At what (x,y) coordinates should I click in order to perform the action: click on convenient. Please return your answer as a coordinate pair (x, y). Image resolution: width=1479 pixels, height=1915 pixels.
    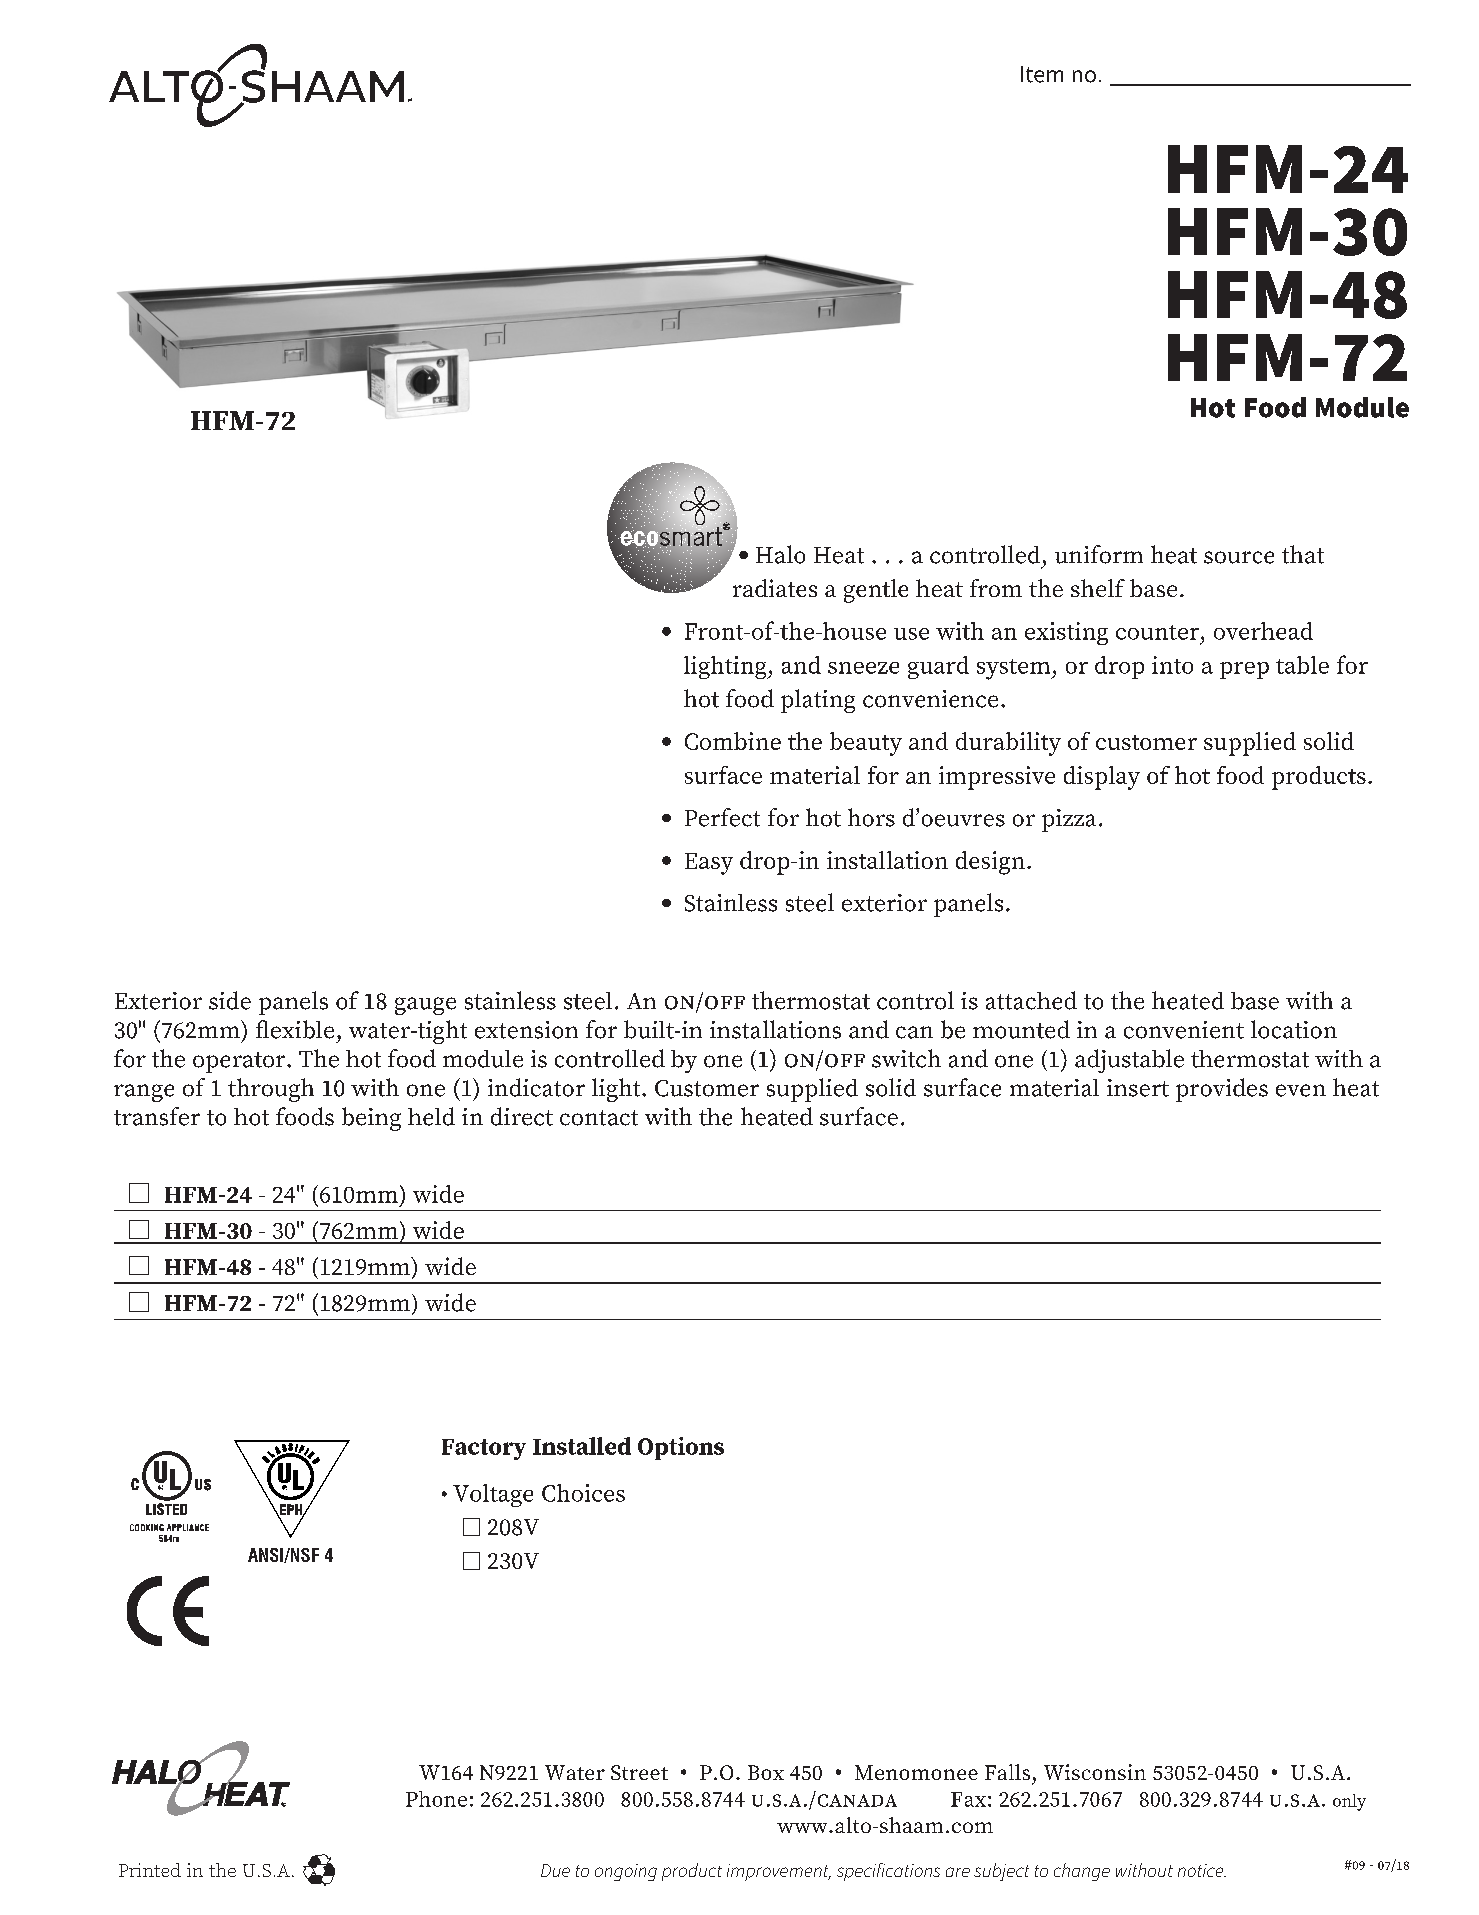
    Looking at the image, I should click on (1184, 1030).
